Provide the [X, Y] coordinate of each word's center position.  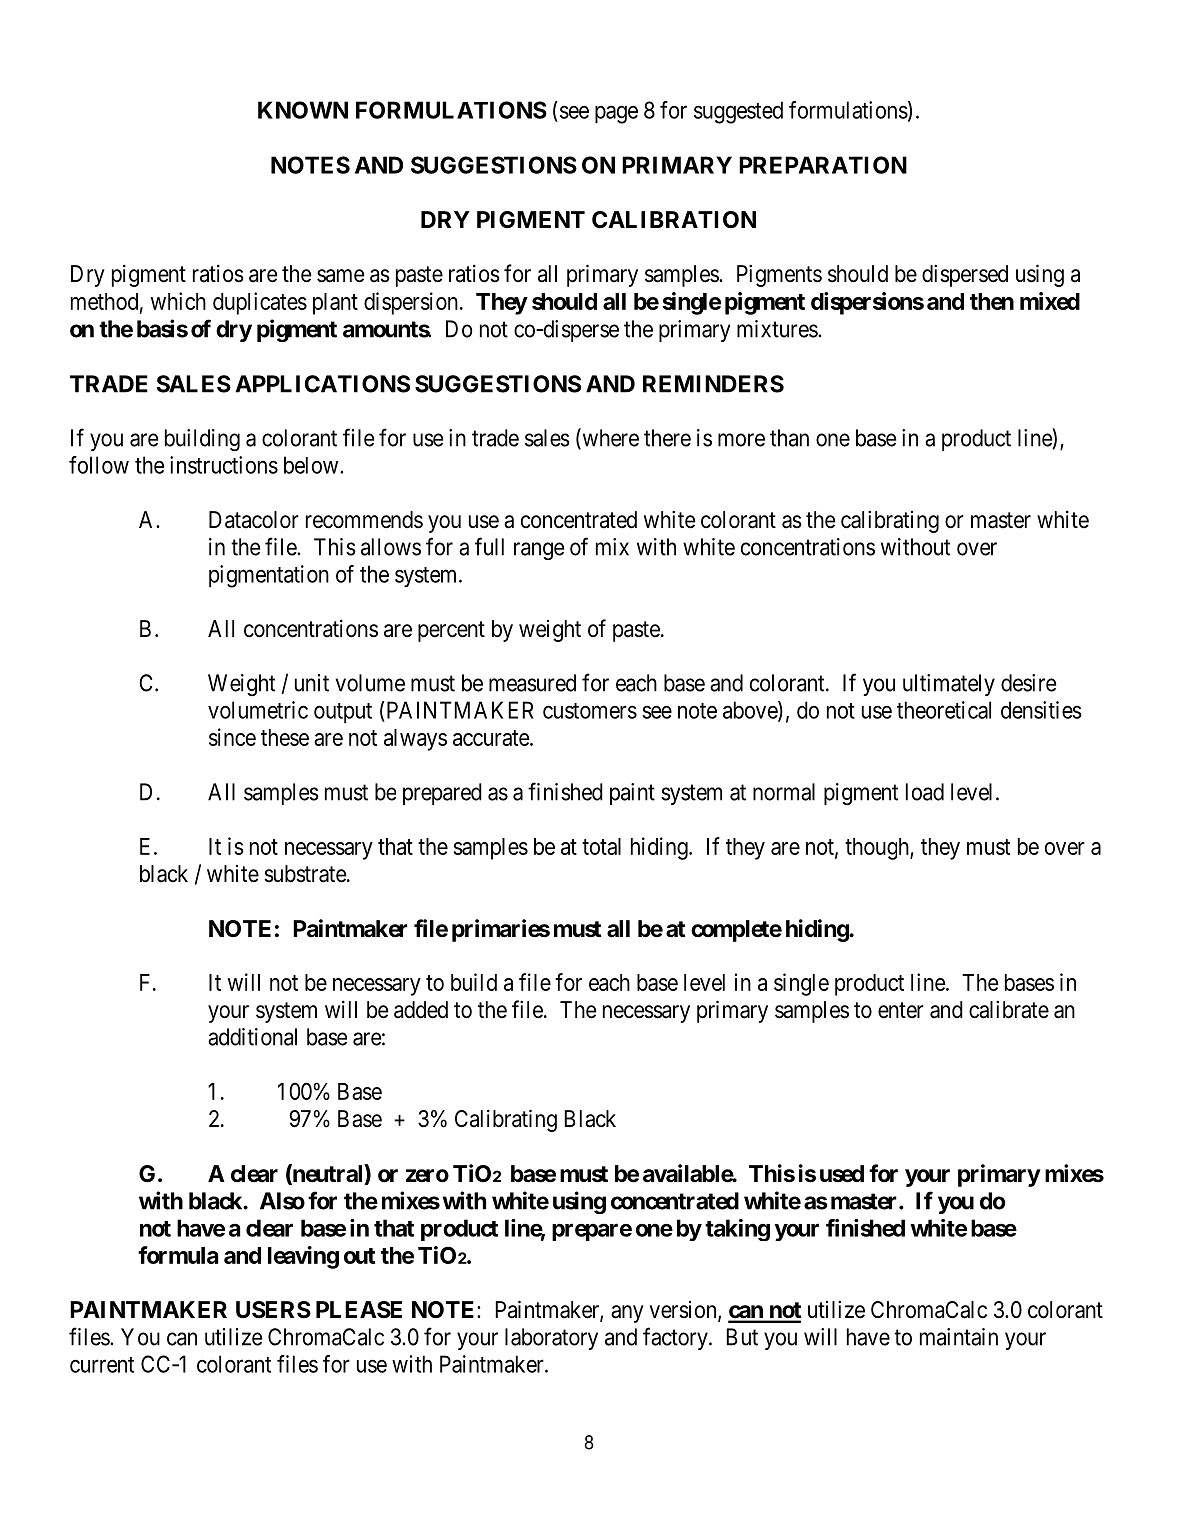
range [539, 551]
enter [901, 1010]
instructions [224, 465]
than [789, 438]
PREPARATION [823, 165]
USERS [273, 1310]
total [601, 846]
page [616, 115]
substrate [305, 874]
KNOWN [303, 110]
